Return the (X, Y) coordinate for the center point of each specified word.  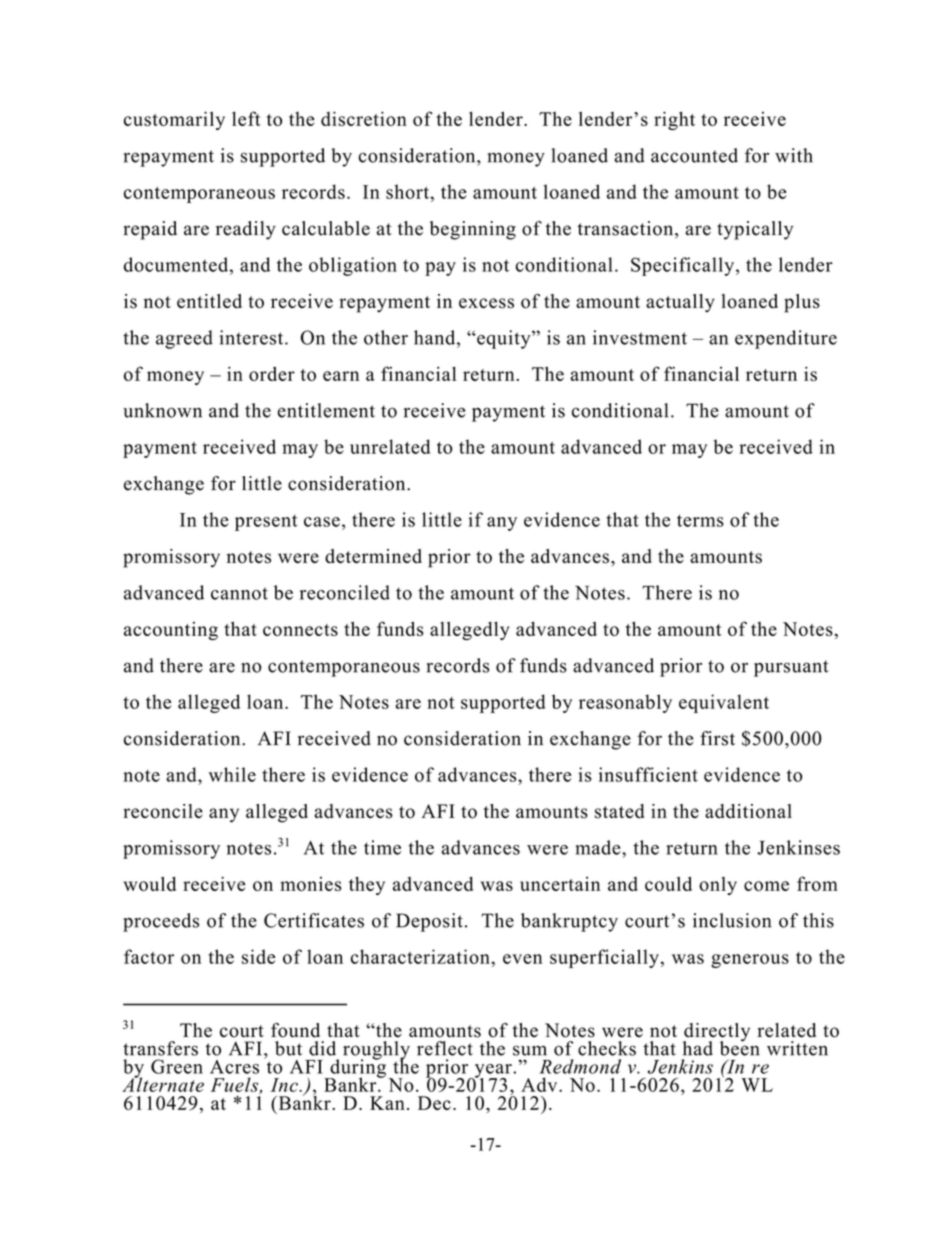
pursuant (791, 668)
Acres (234, 1067)
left (246, 118)
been (740, 1047)
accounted (694, 155)
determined (373, 556)
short (407, 191)
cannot (239, 593)
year (493, 1072)
